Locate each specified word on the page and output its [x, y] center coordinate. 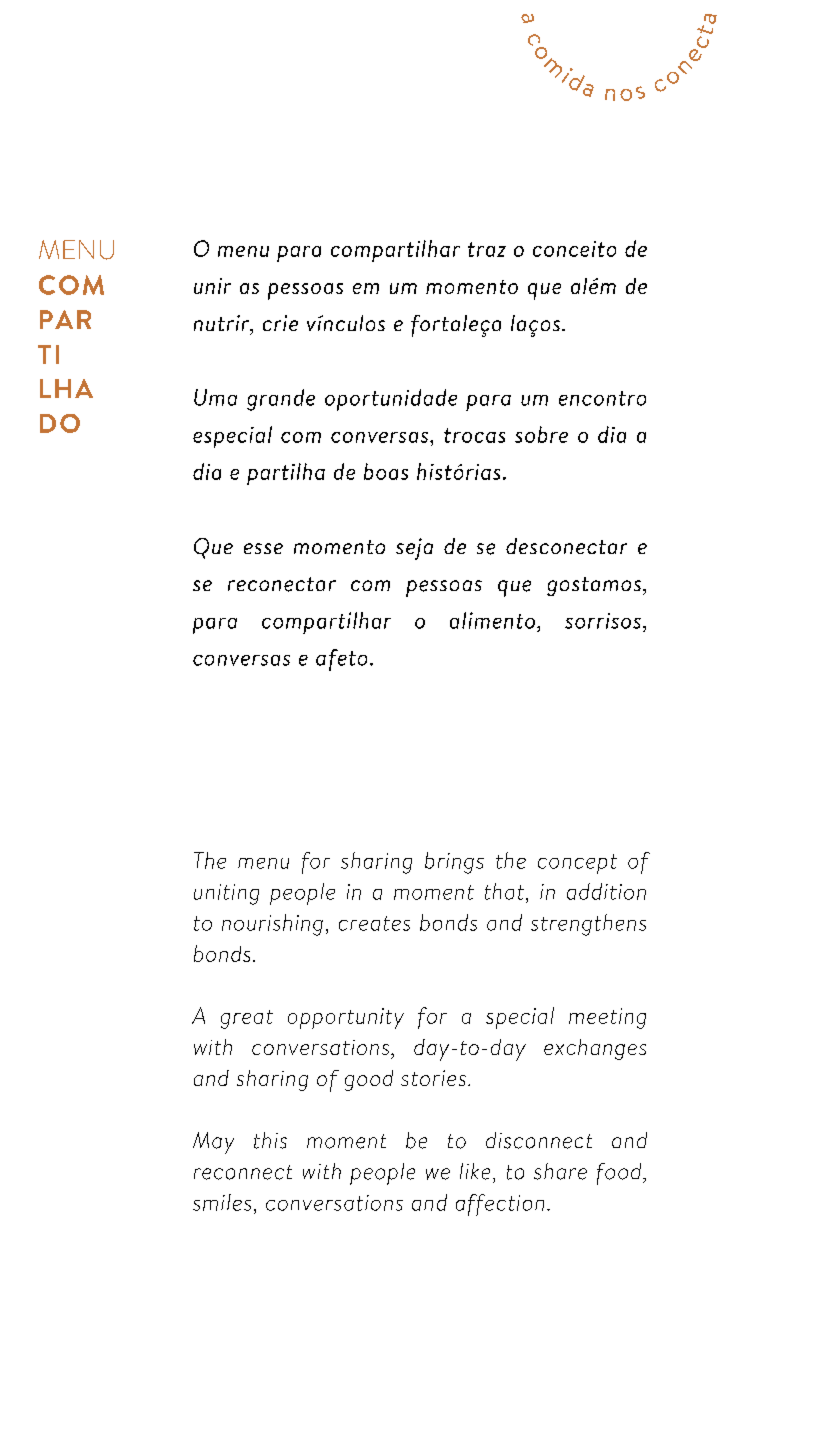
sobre [541, 434]
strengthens [588, 925]
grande [281, 400]
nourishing [272, 925]
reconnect [243, 1172]
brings [454, 863]
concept [577, 864]
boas [386, 471]
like [475, 1171]
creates [374, 923]
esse [263, 548]
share [560, 1171]
